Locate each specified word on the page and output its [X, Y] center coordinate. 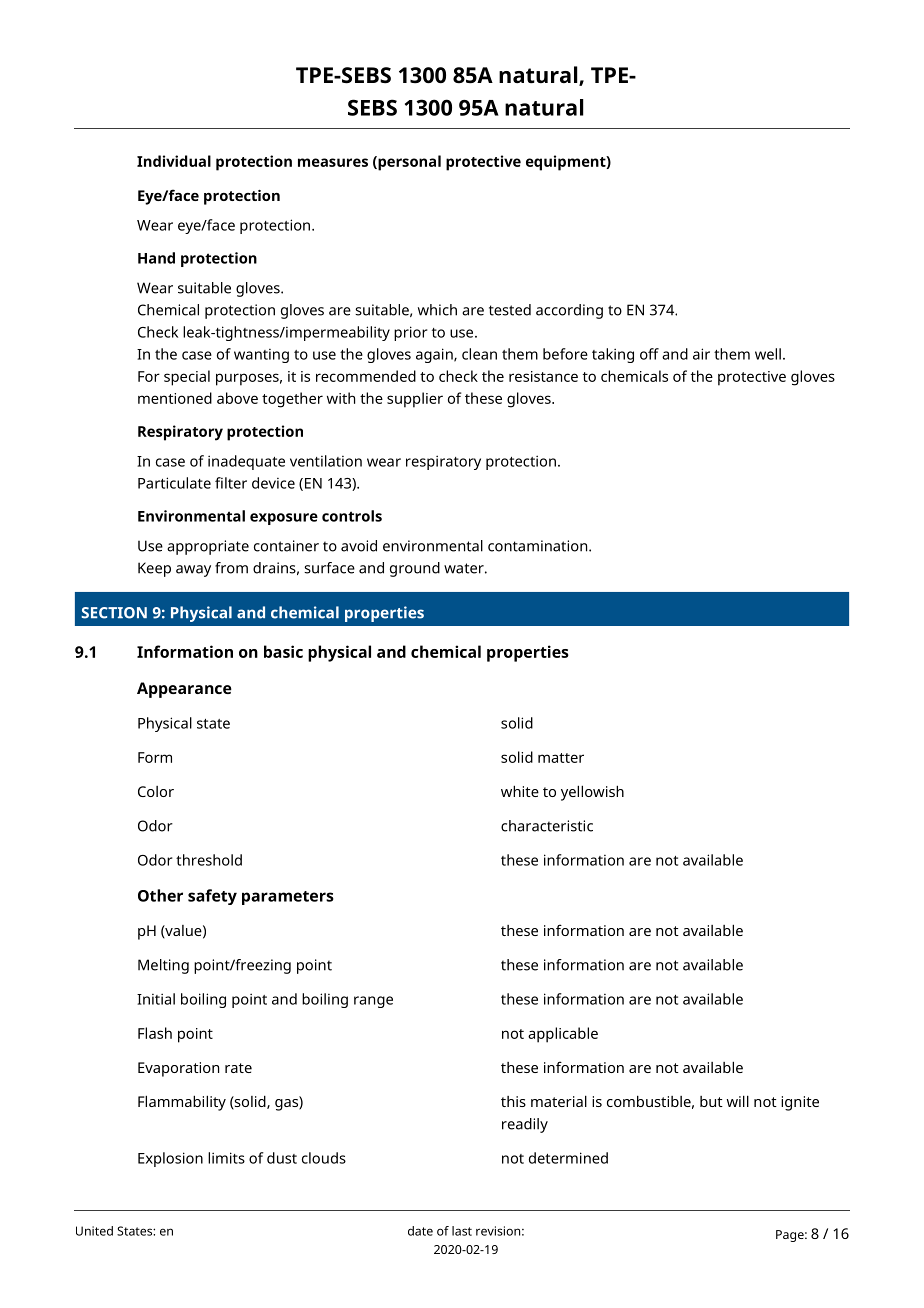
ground [415, 569]
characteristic [547, 826]
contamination [539, 546]
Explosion [170, 1159]
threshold [209, 860]
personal [408, 163]
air [701, 354]
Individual [174, 161]
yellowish [592, 793]
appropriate [208, 547]
